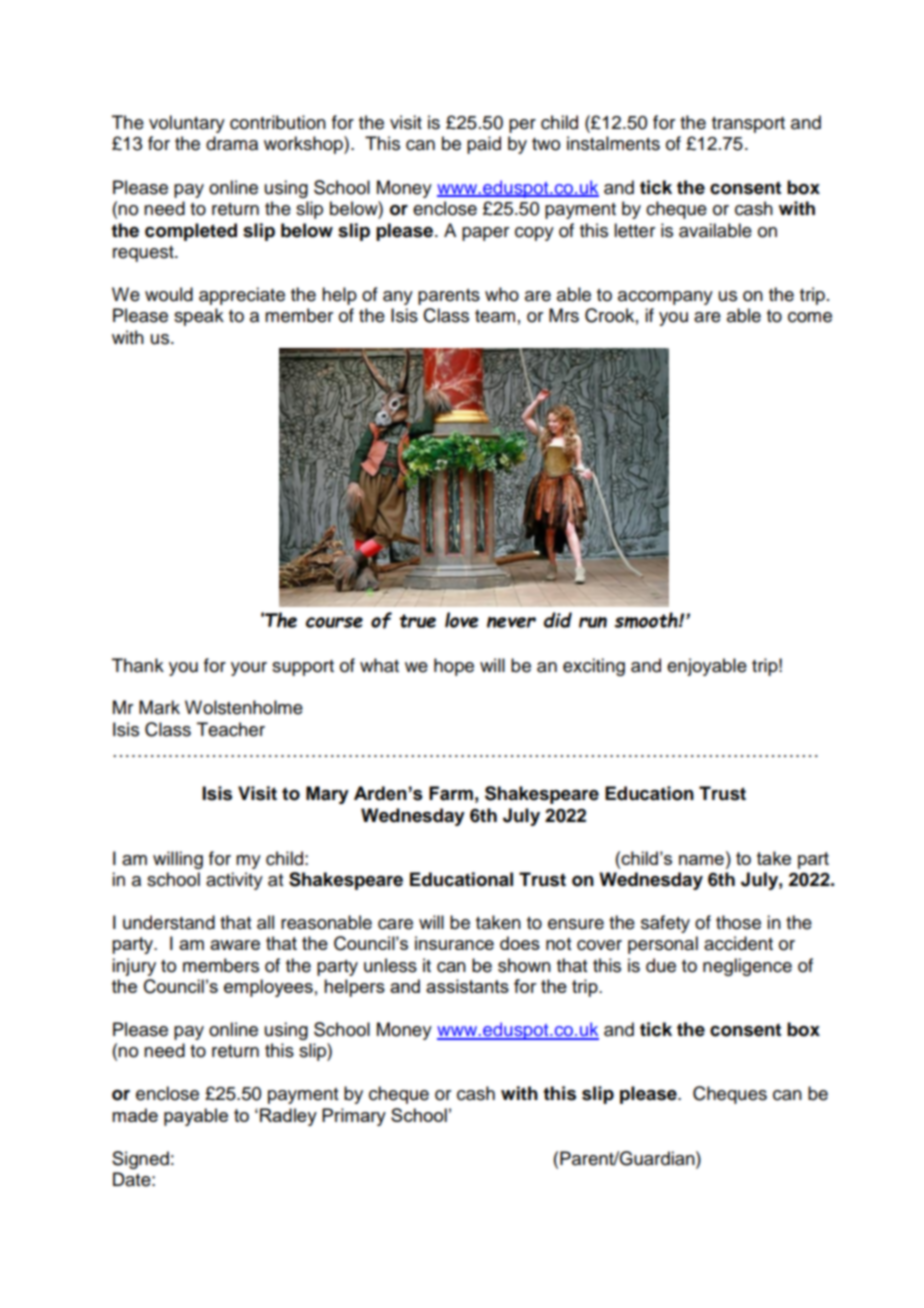  I want to click on paid, so click(484, 145).
